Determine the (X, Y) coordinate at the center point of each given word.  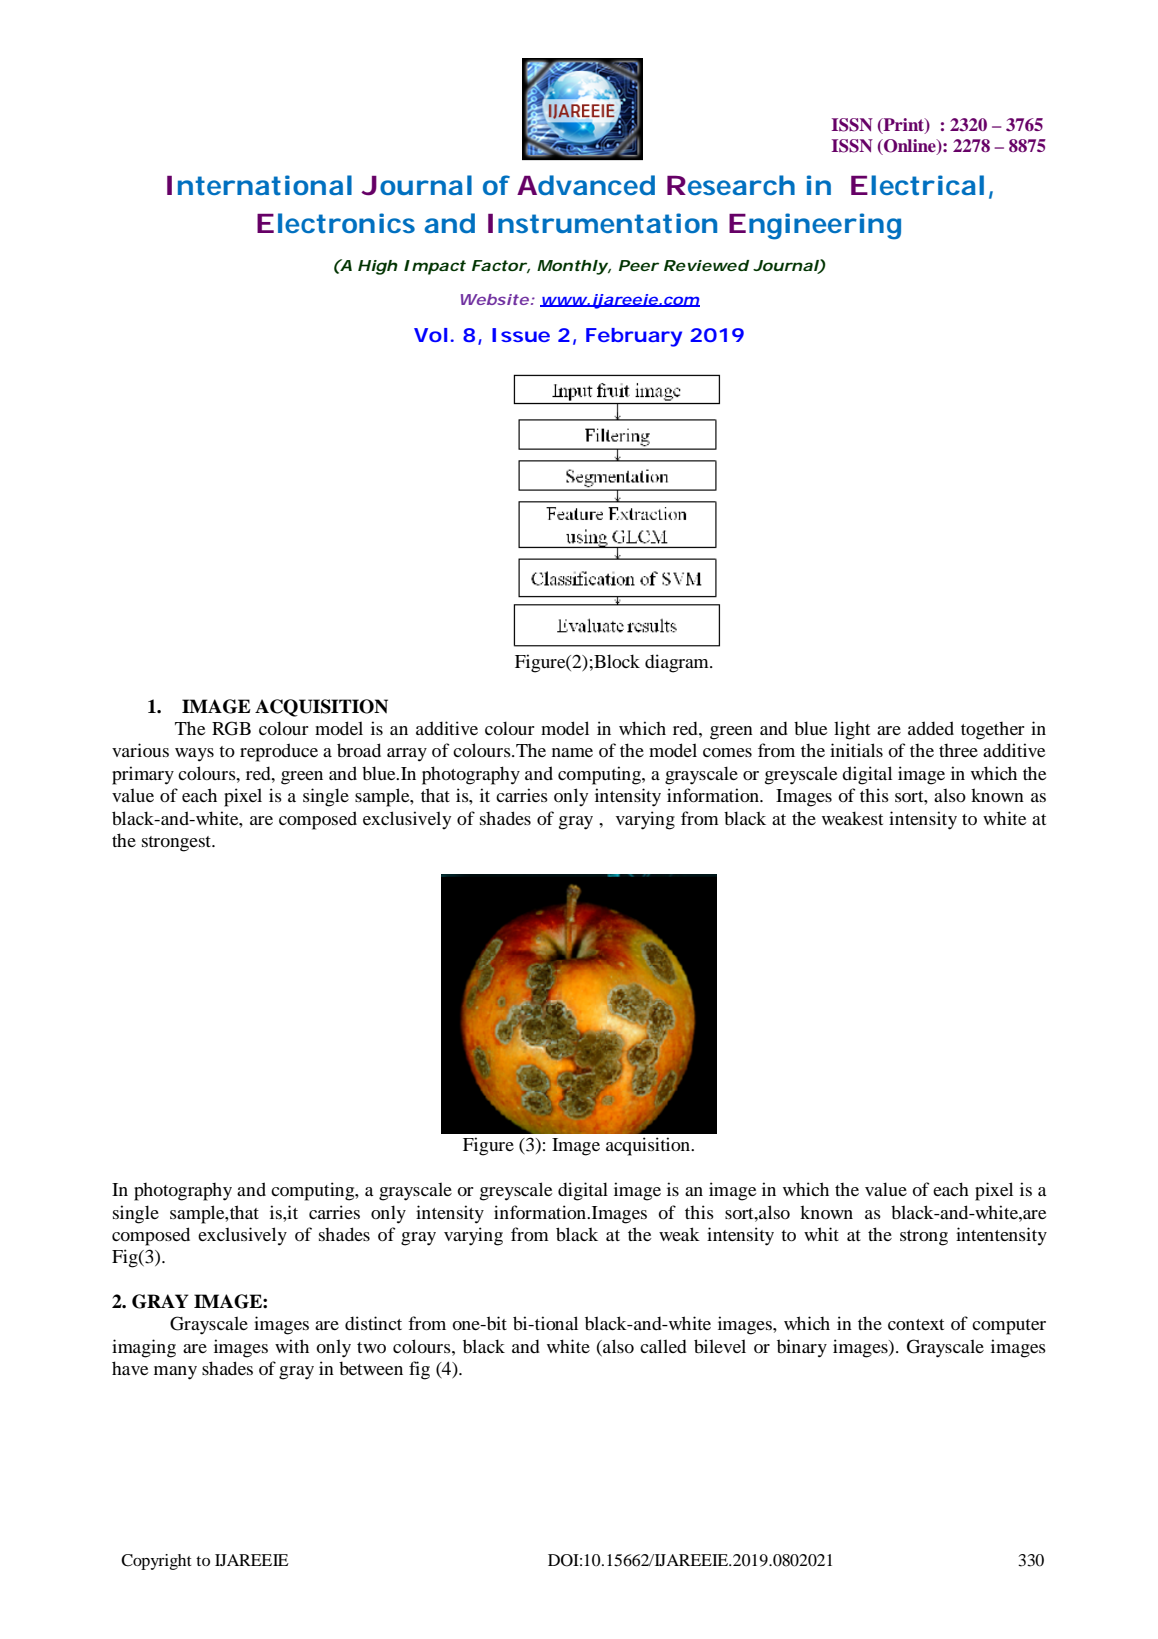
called (663, 1346)
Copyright (156, 1562)
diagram (678, 663)
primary (143, 775)
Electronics (336, 223)
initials (856, 750)
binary (802, 1348)
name (572, 752)
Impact (435, 267)
